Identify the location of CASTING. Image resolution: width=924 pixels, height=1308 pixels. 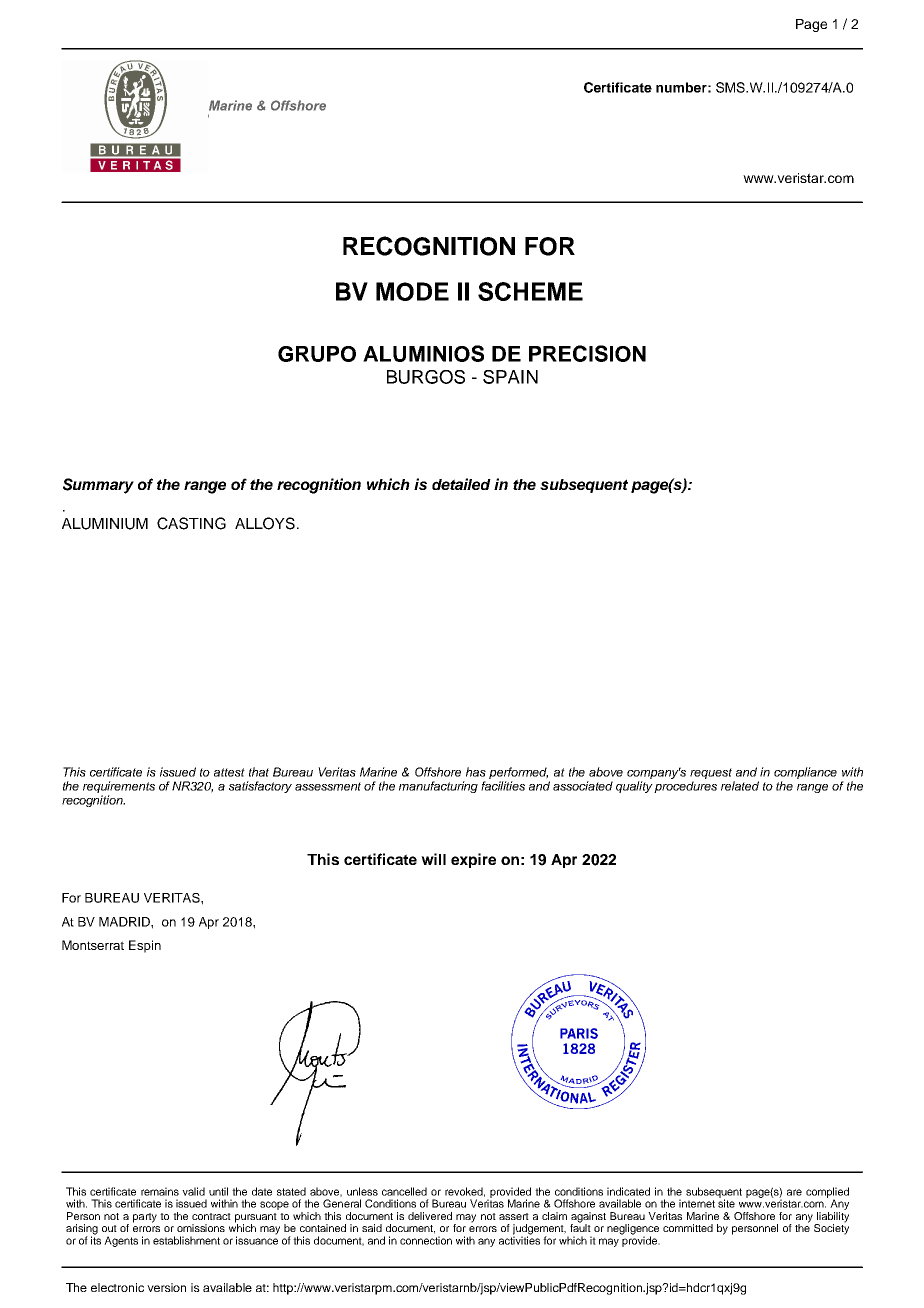
(191, 523).
